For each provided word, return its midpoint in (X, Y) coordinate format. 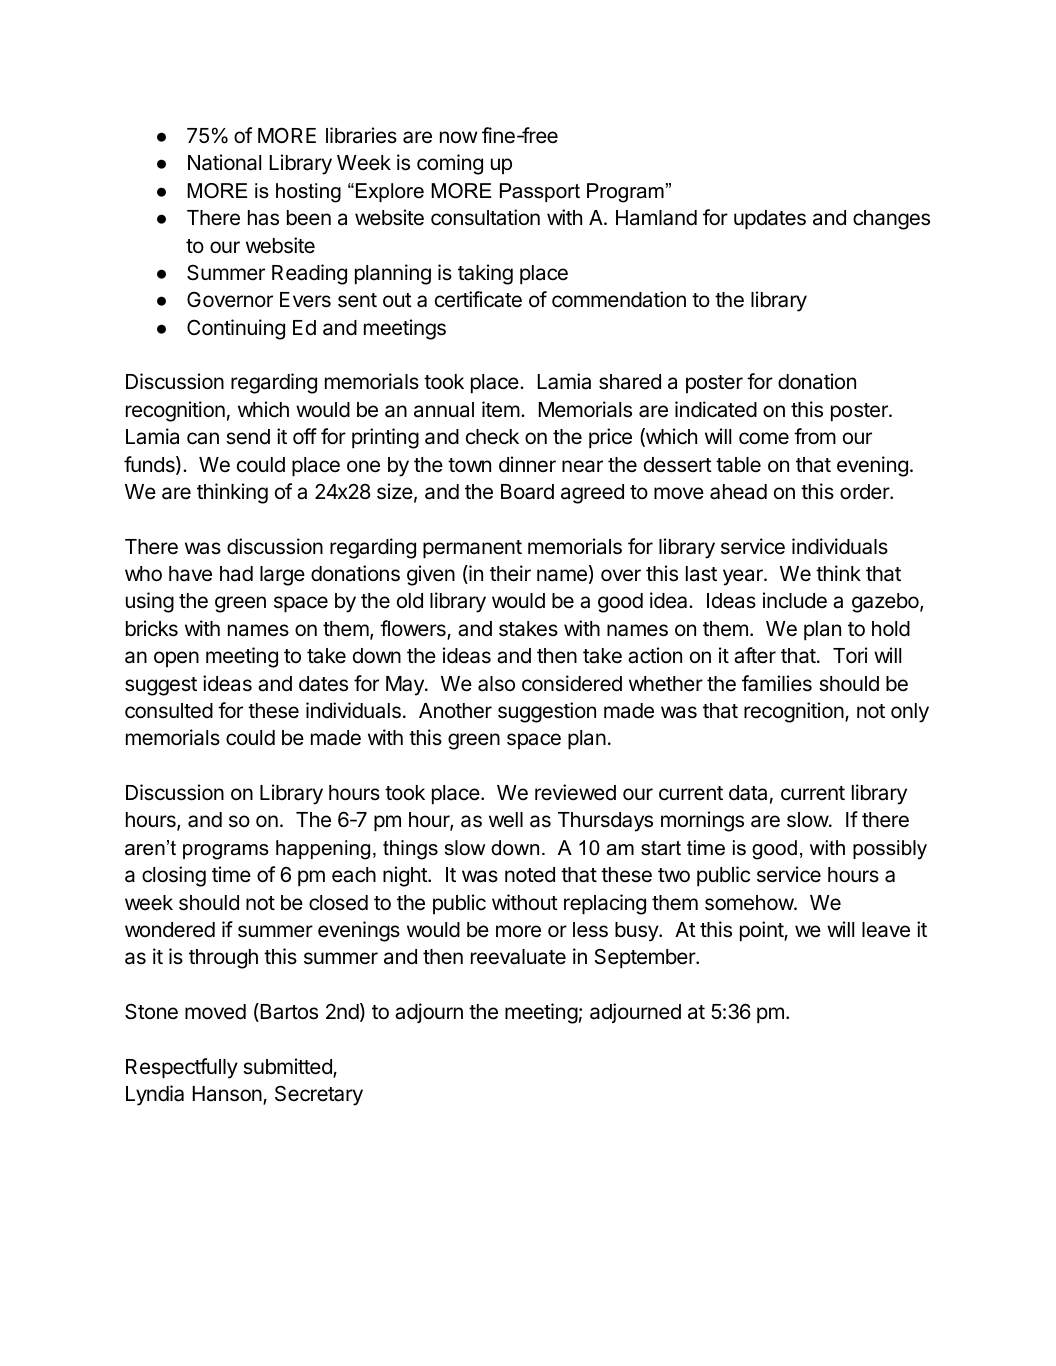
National (224, 162)
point (762, 931)
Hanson (228, 1095)
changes (891, 220)
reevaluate (518, 957)
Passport (540, 192)
